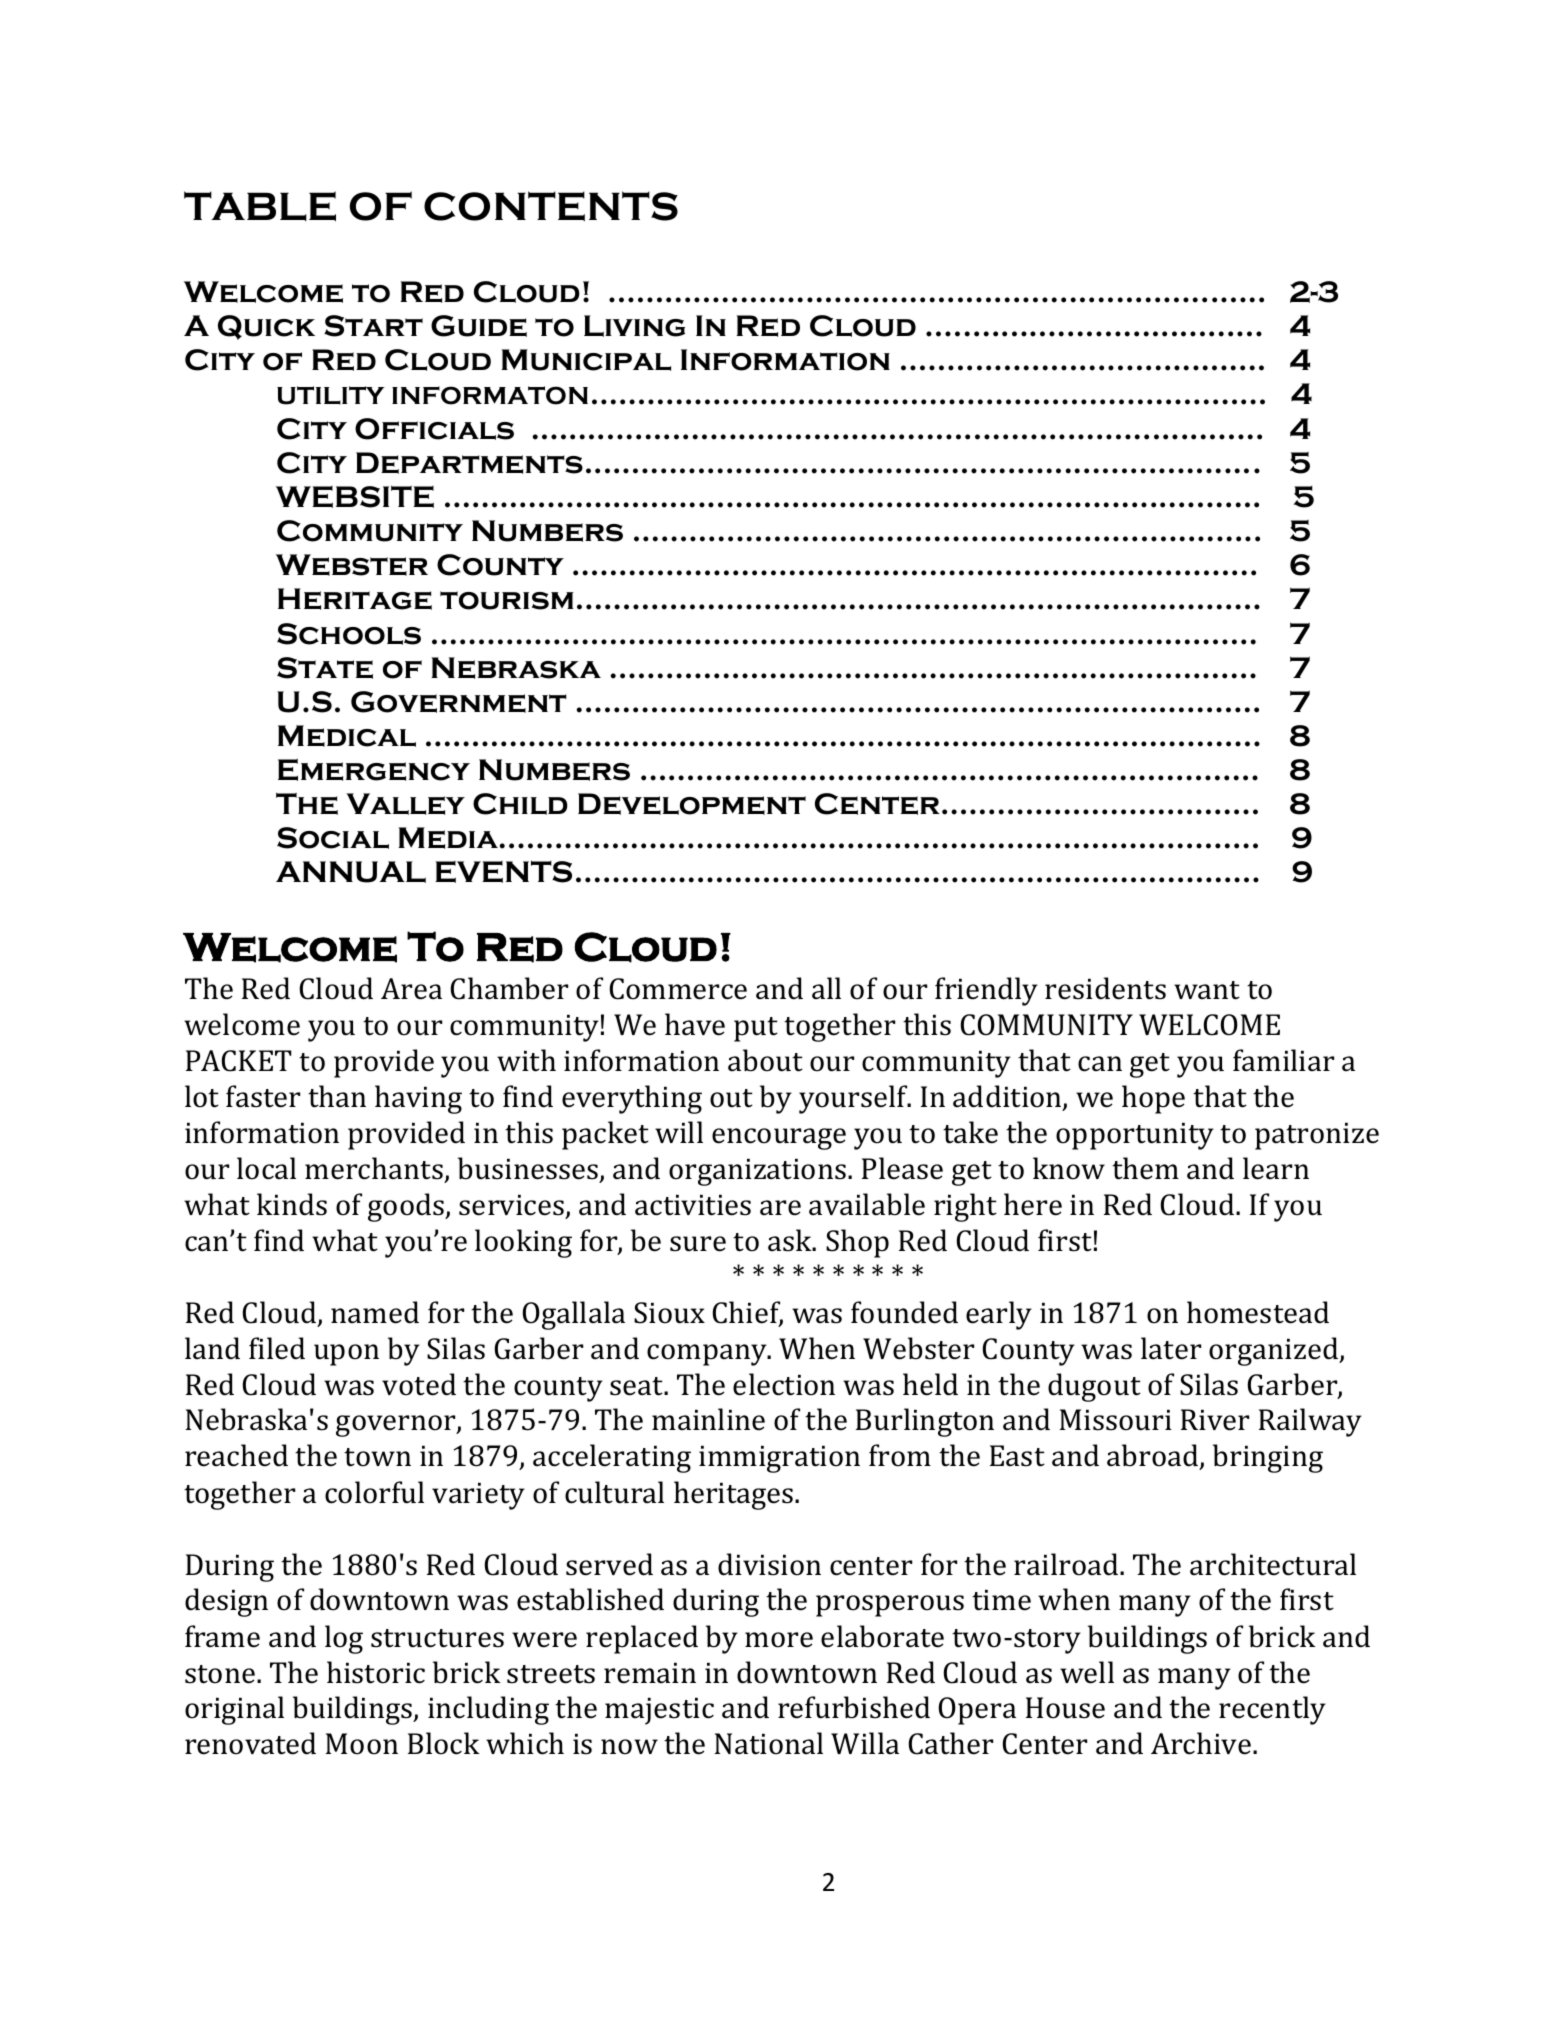 The image size is (1565, 2026). Describe the element at coordinates (768, 1743) in the image. I see `National` at that location.
